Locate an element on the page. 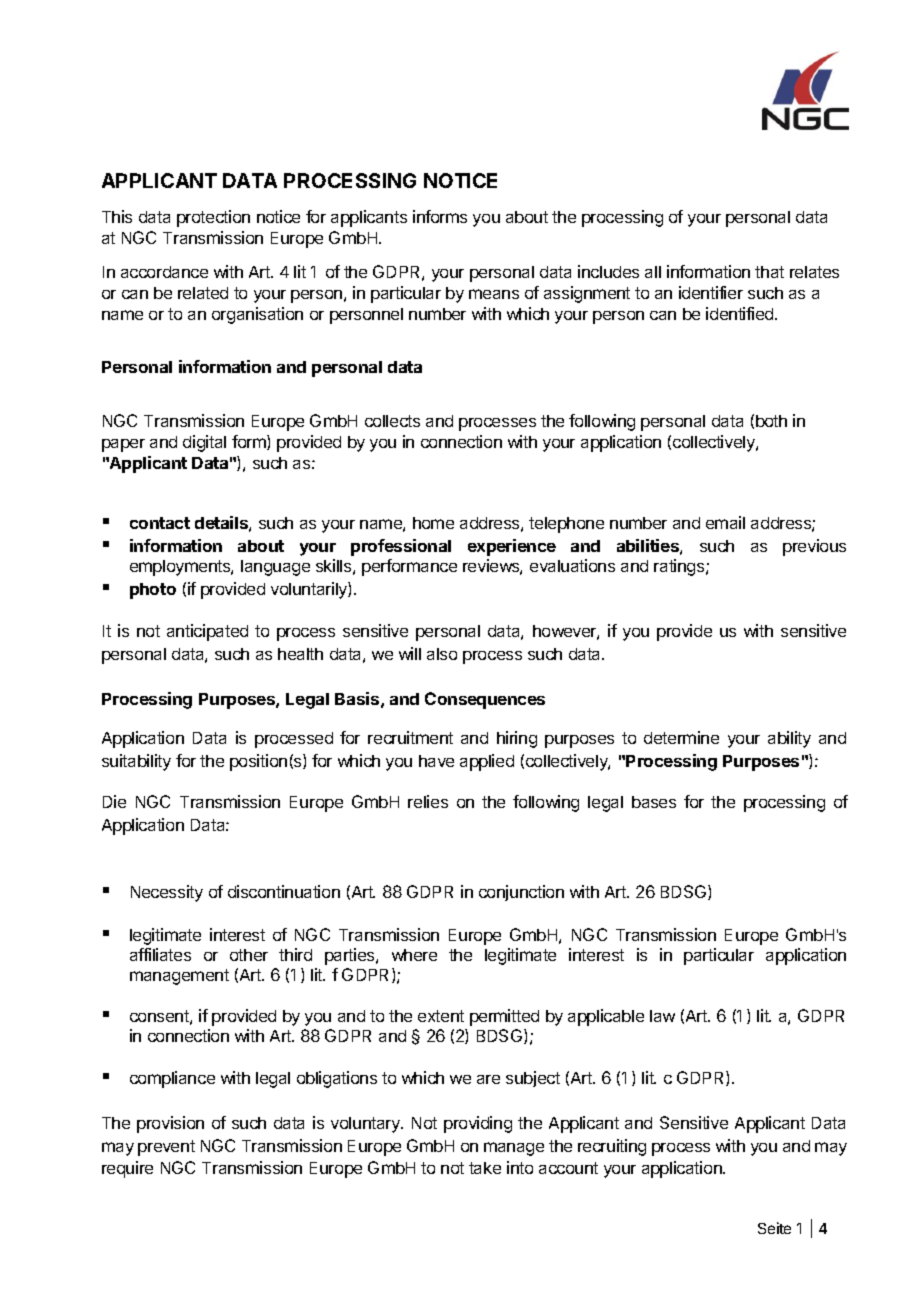  that is located at coordinates (769, 272).
